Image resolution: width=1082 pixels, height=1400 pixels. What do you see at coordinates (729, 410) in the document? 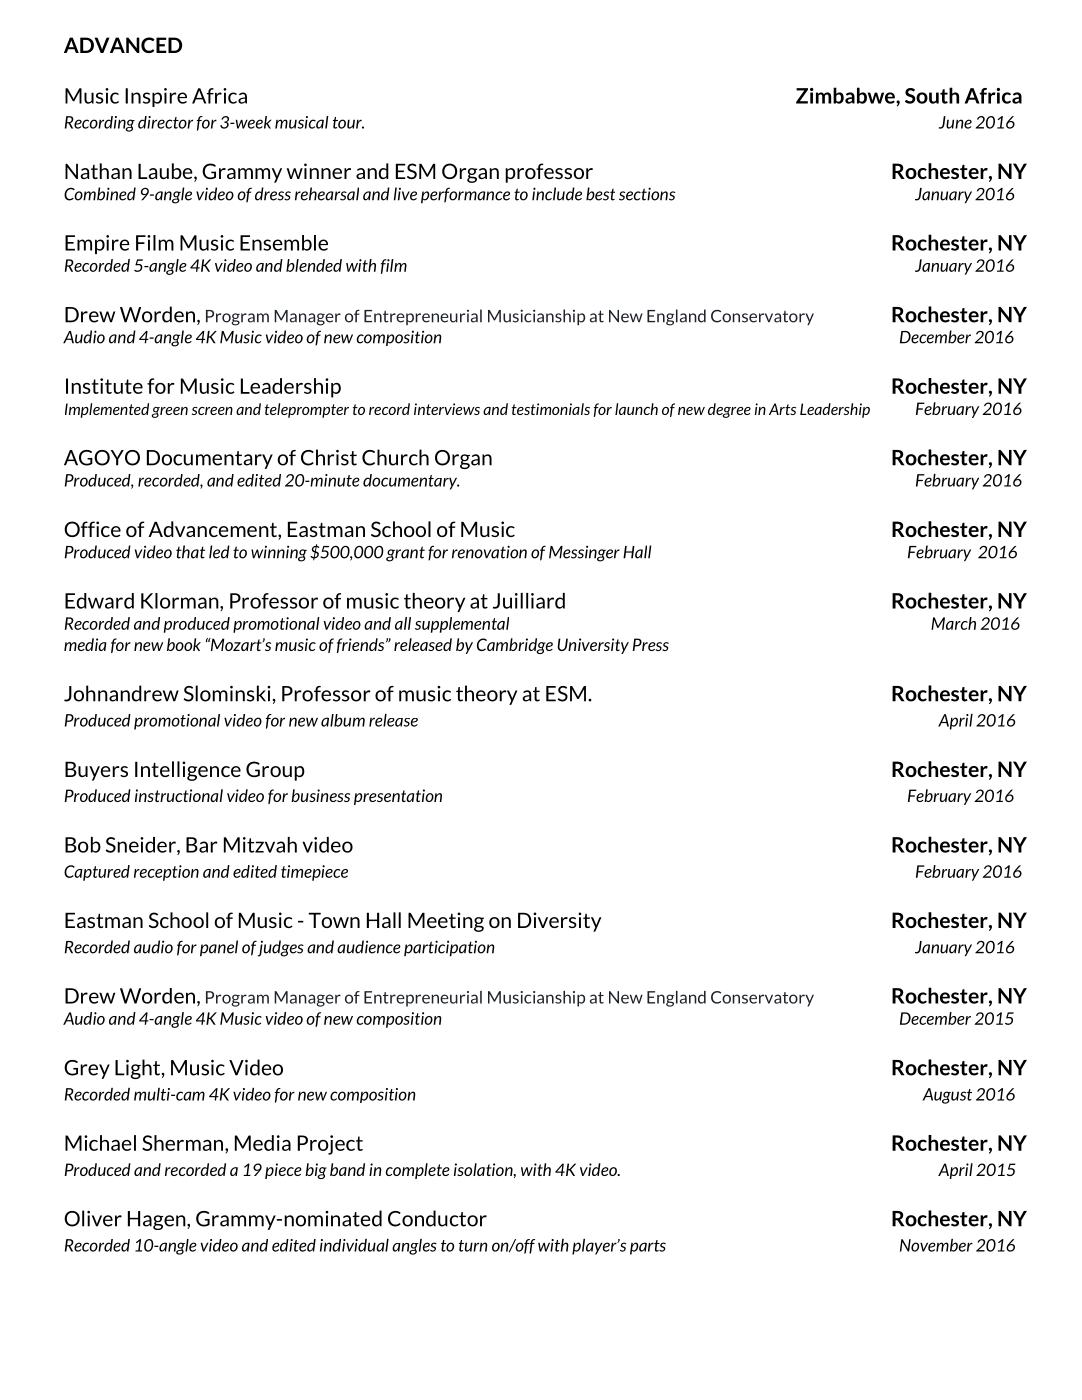
I see `degree` at bounding box center [729, 410].
